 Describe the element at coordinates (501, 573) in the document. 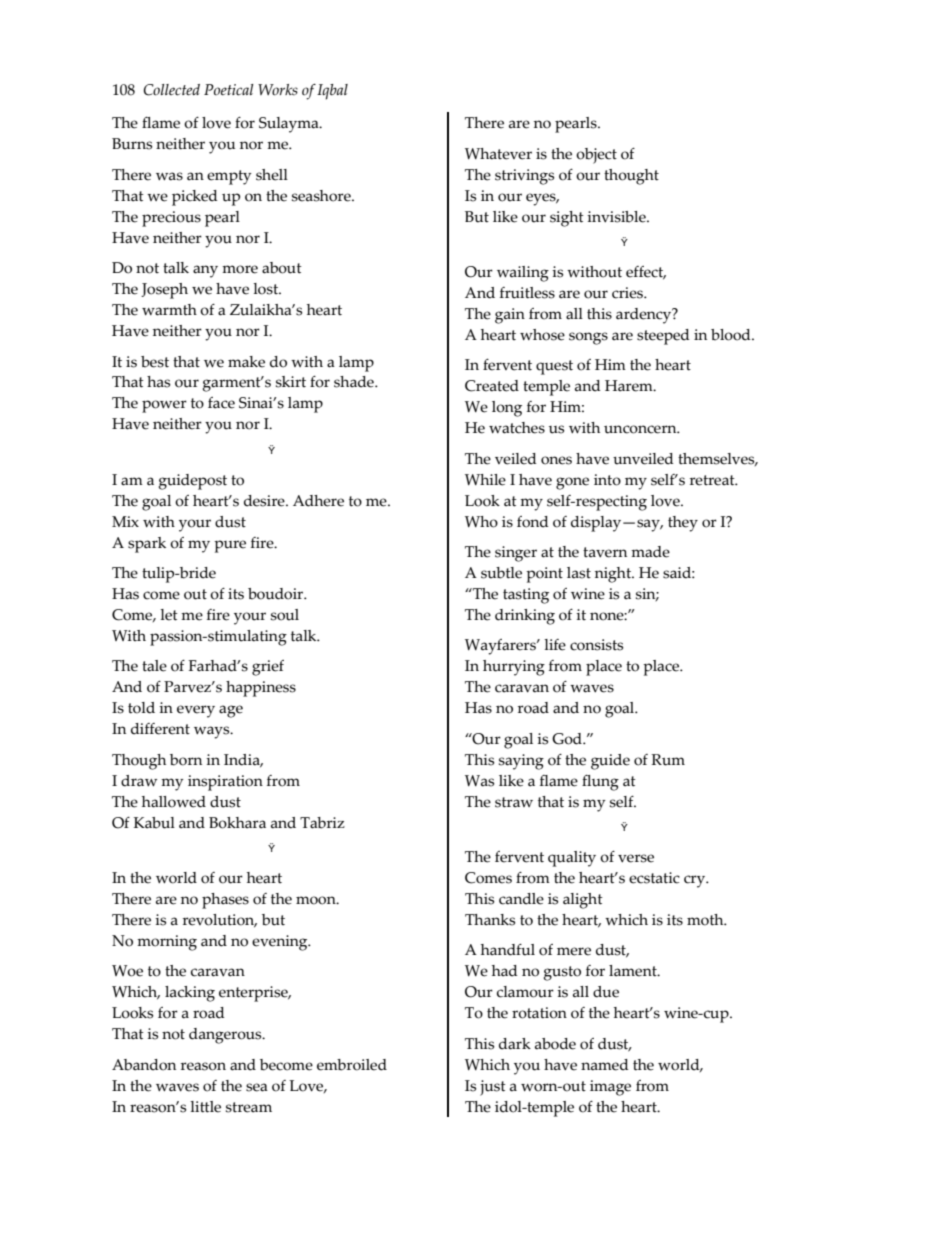

I see `subtle` at that location.
